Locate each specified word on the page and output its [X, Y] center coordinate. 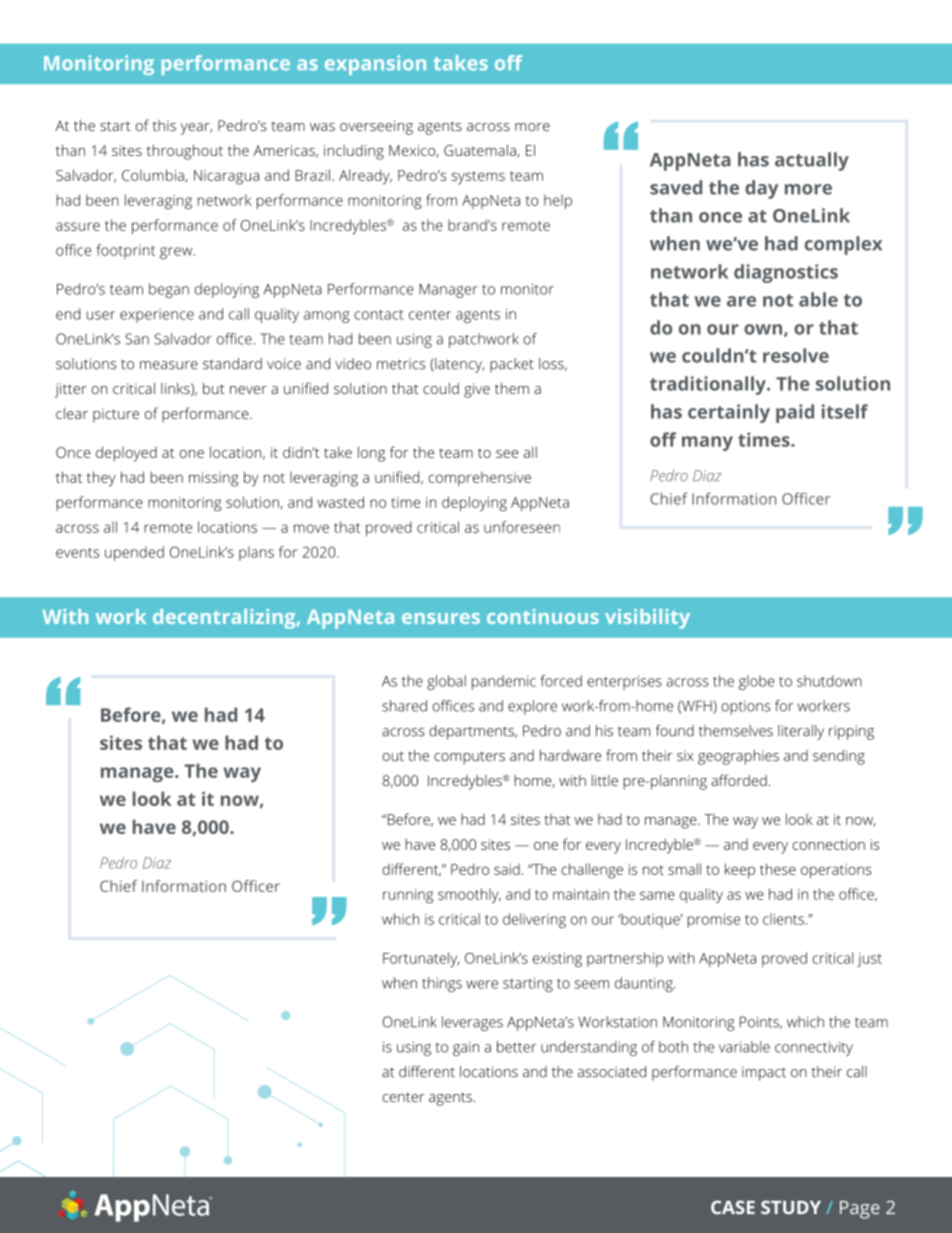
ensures [441, 618]
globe [757, 682]
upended [134, 553]
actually [812, 161]
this [164, 125]
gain [466, 1048]
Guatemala [481, 151]
